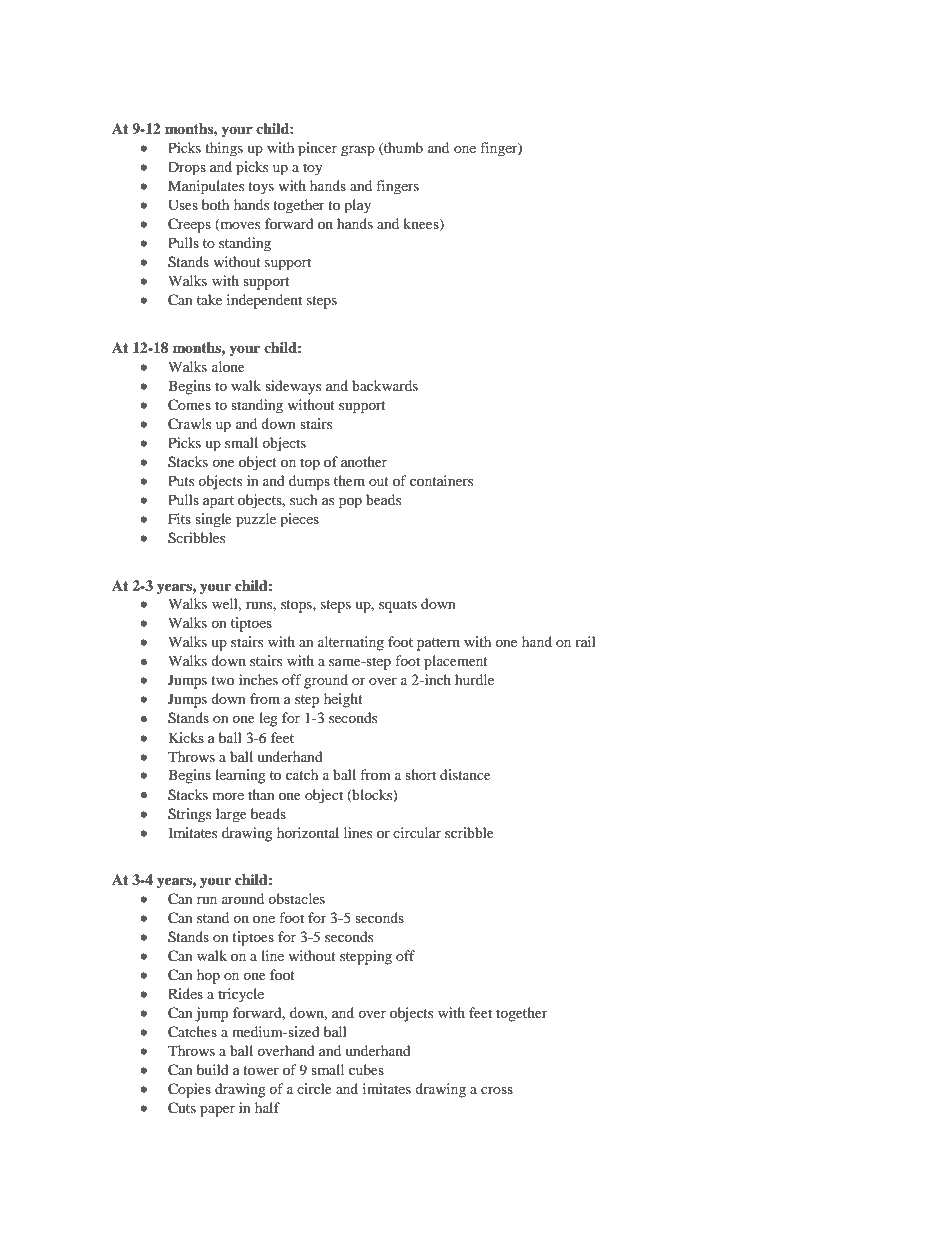  What do you see at coordinates (222, 680) in the screenshot?
I see `two` at bounding box center [222, 680].
